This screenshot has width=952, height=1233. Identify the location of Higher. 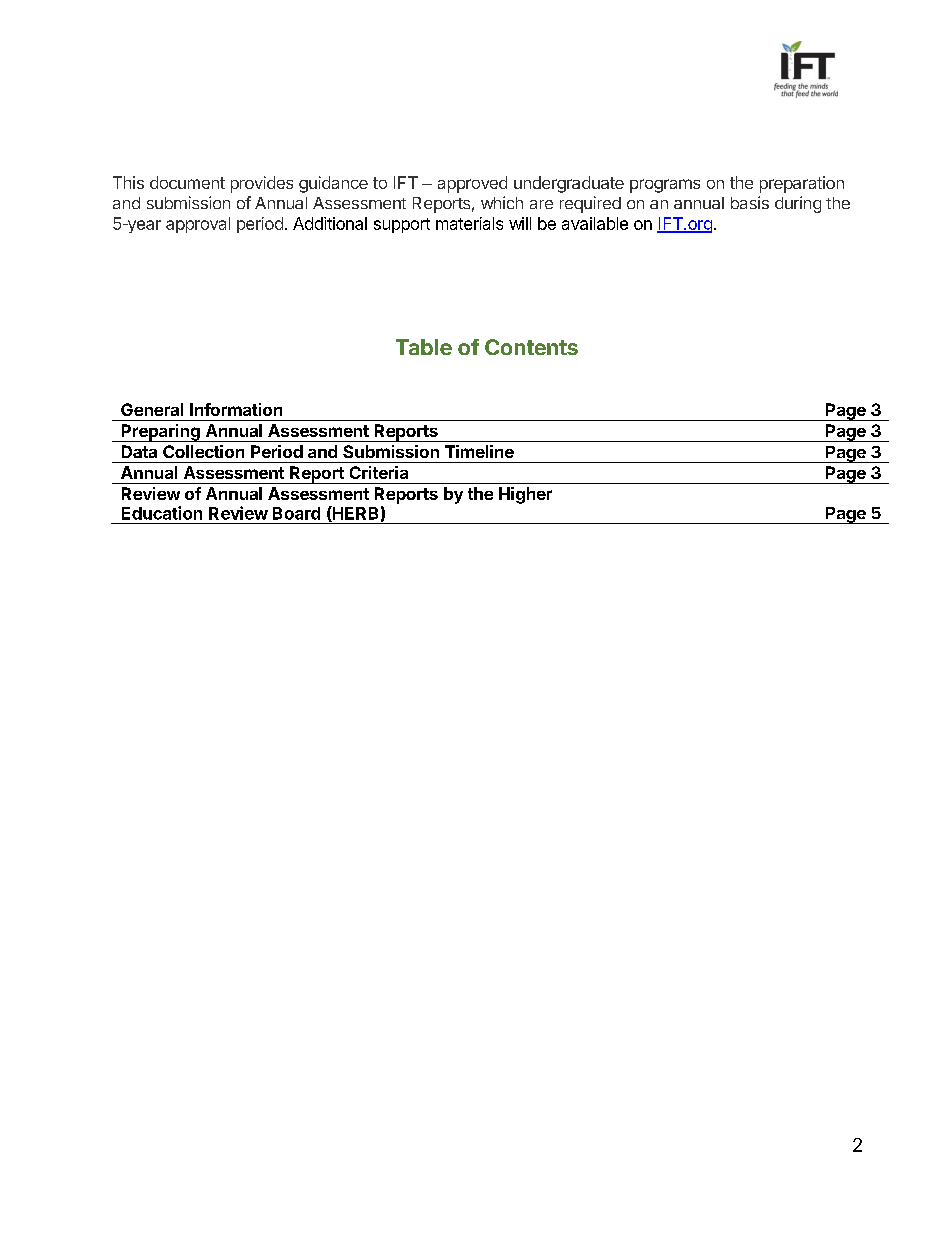
(525, 495).
